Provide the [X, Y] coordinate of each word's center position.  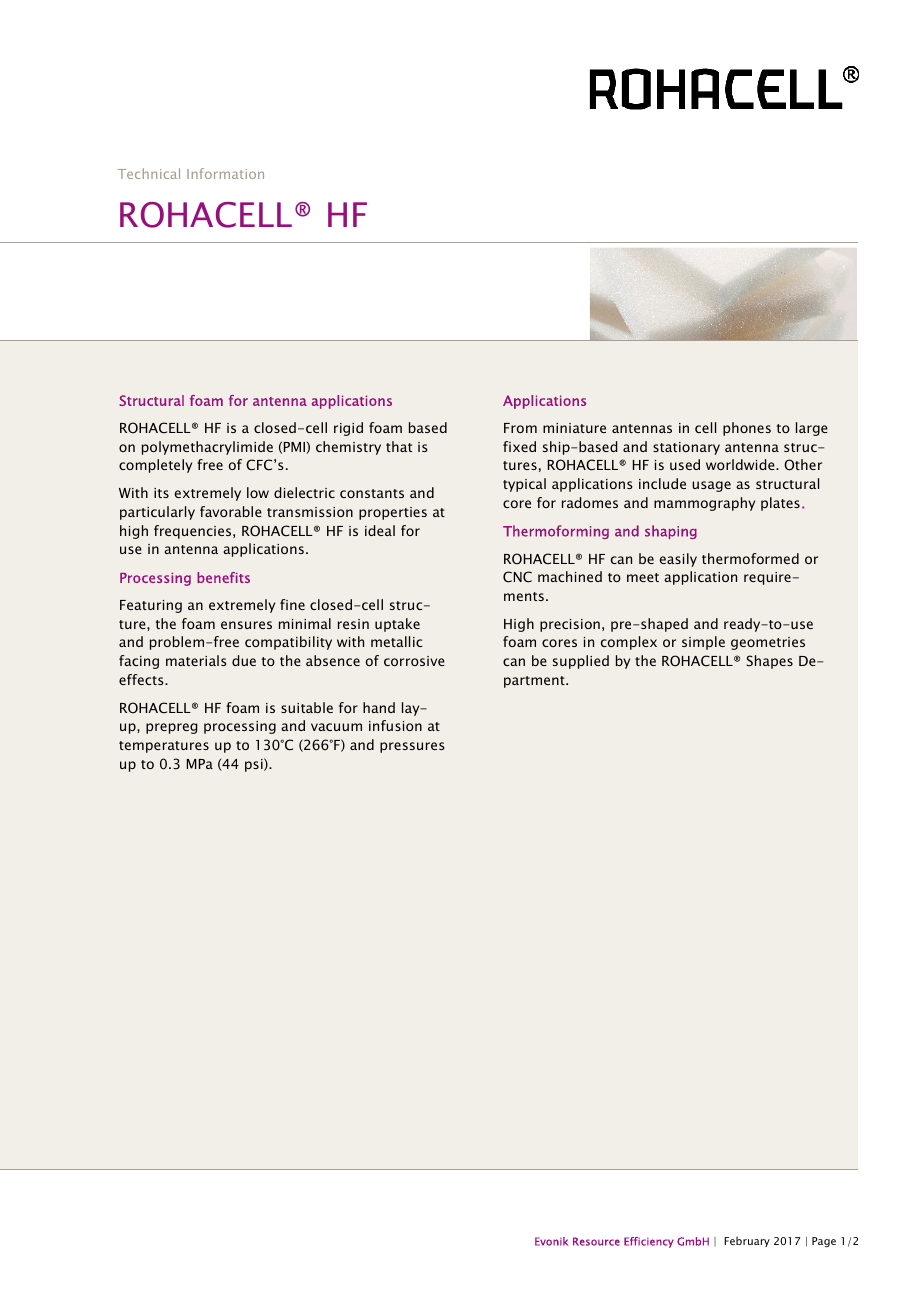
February [747, 1241]
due [244, 660]
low [258, 492]
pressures [412, 747]
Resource [596, 1241]
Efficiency [649, 1242]
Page [824, 1242]
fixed [519, 446]
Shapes [769, 662]
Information [225, 173]
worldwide [741, 464]
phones [747, 429]
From [520, 428]
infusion [395, 725]
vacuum [336, 727]
